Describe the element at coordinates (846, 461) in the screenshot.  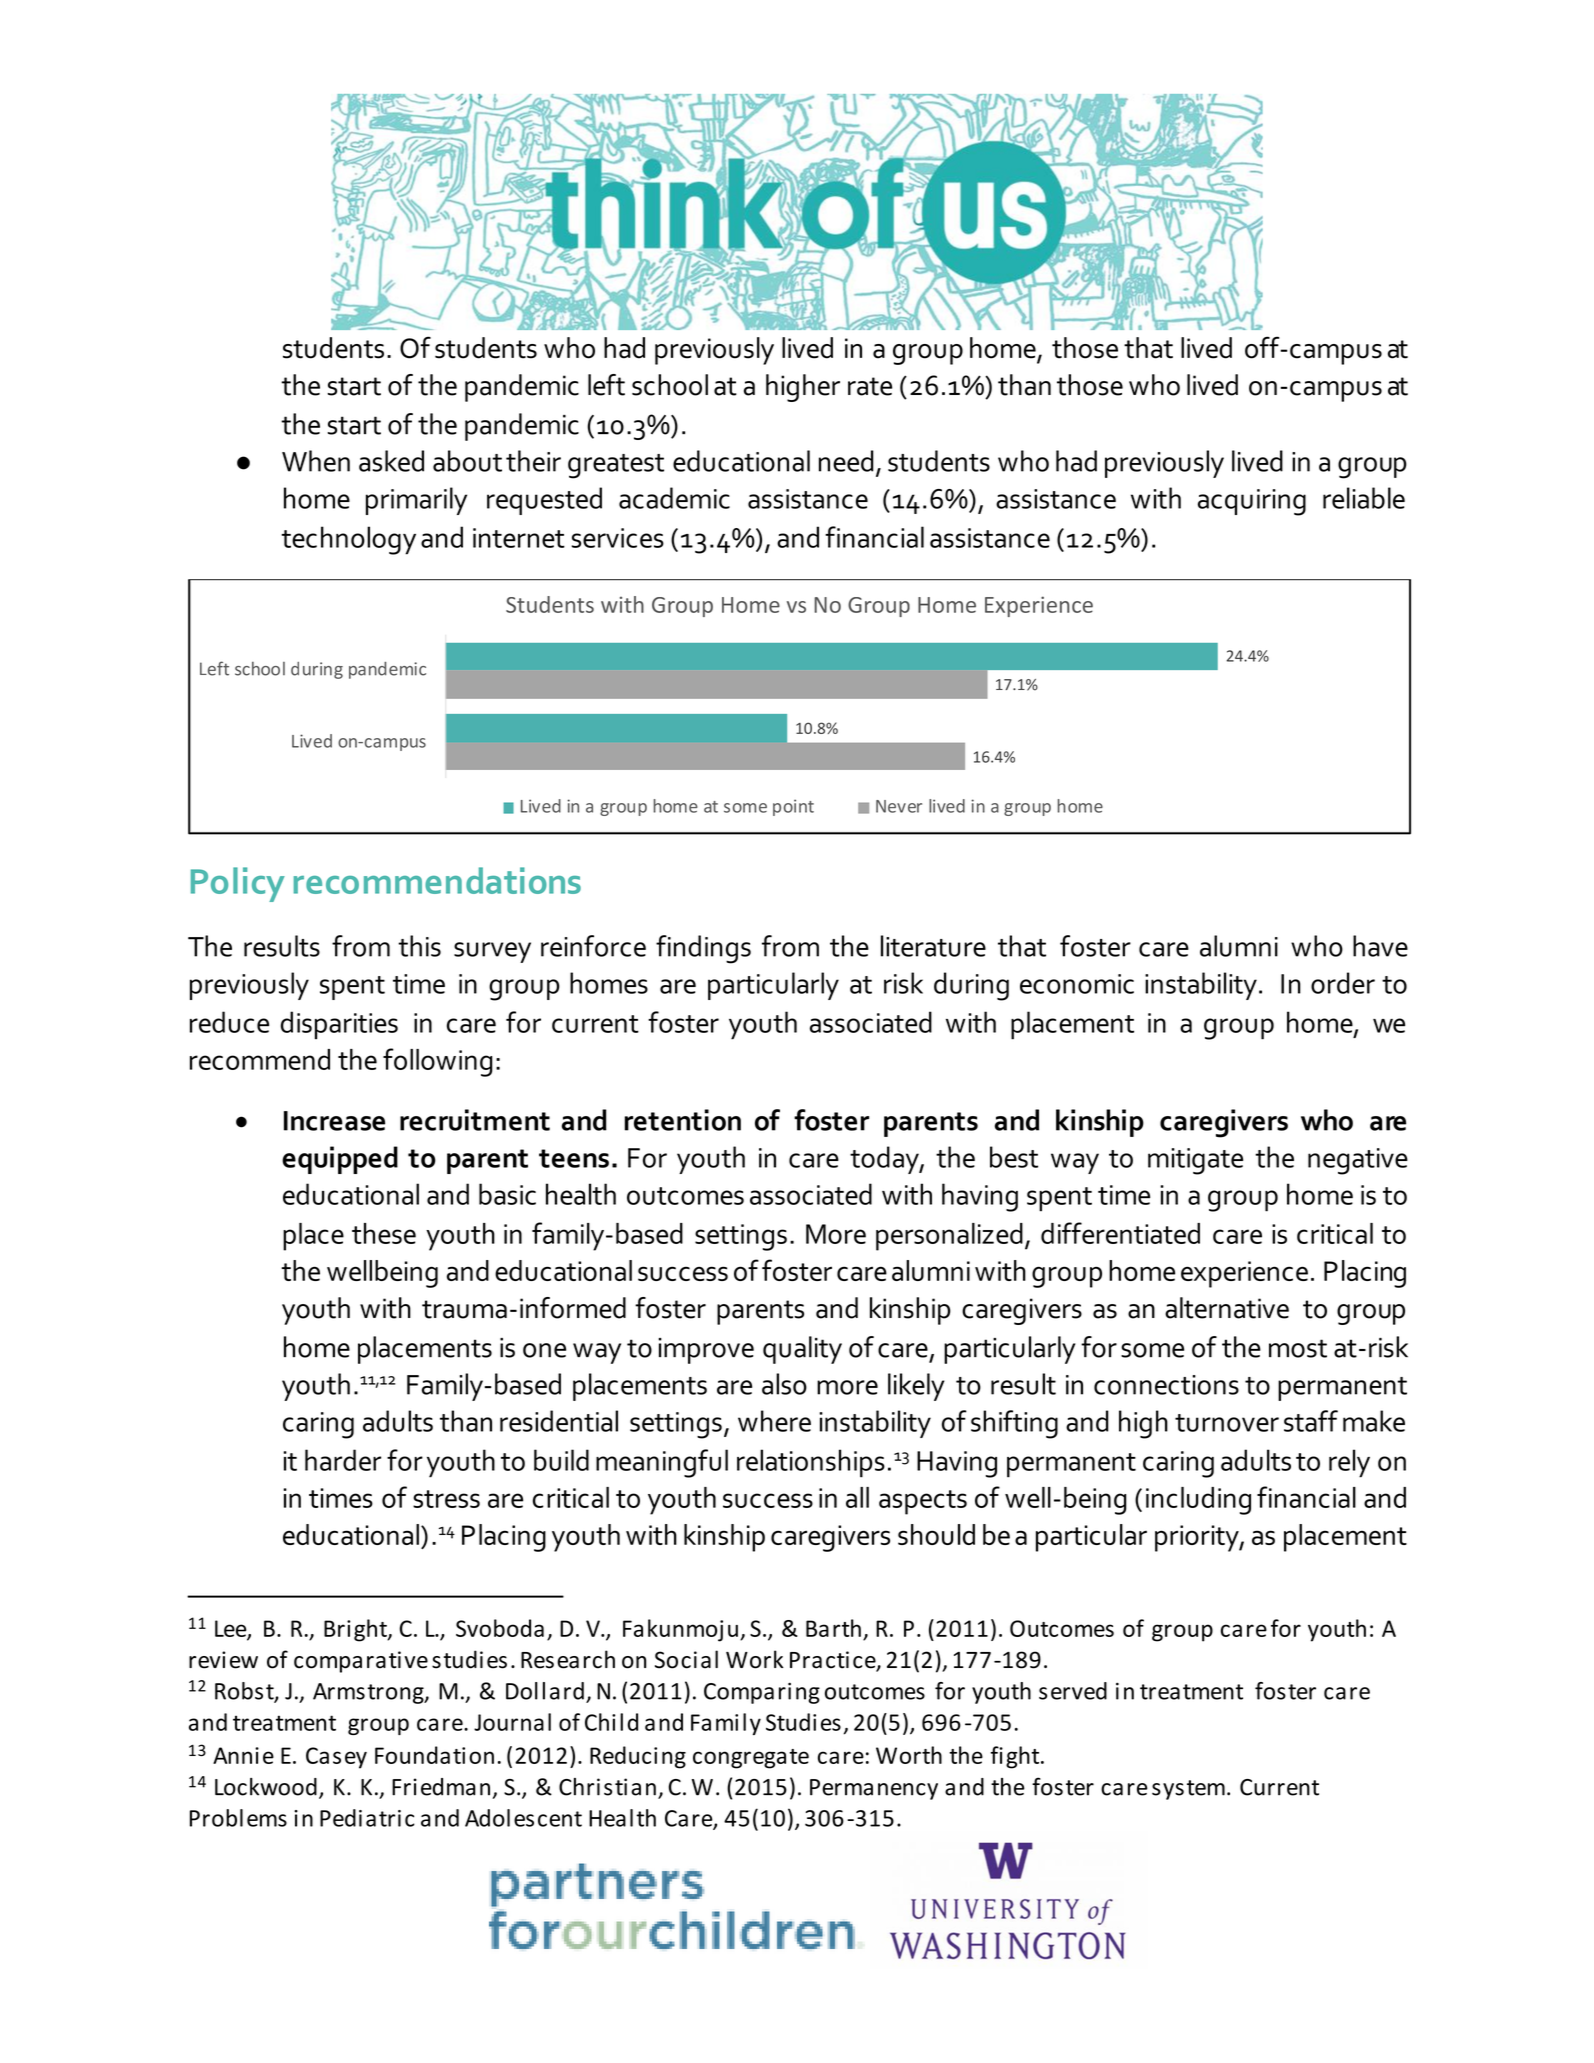
I see `need` at that location.
